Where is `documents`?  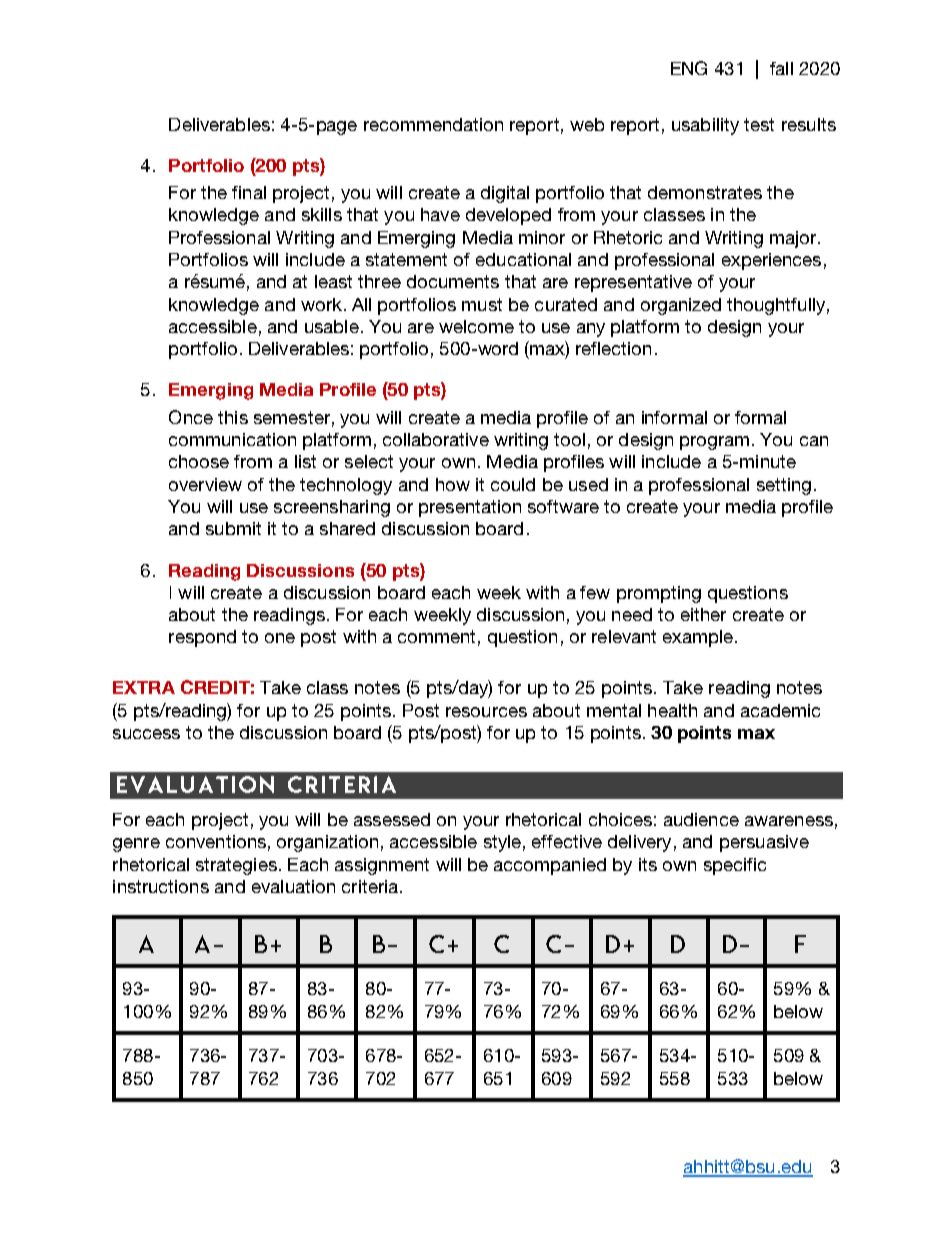
documents is located at coordinates (453, 281).
